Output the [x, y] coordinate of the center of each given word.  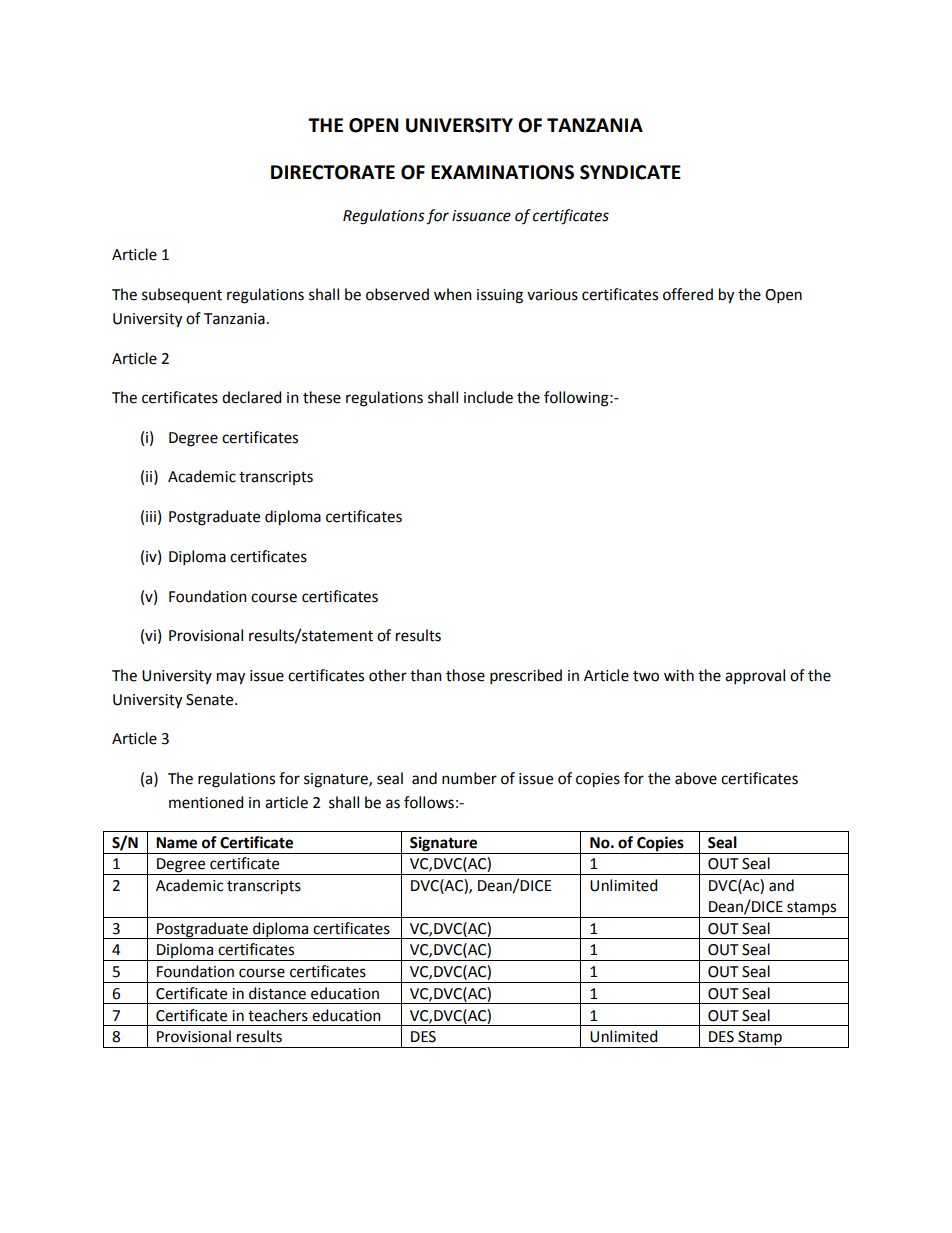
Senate [211, 700]
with [679, 675]
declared [251, 397]
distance [277, 993]
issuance [481, 216]
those [465, 675]
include [488, 397]
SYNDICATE [630, 172]
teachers [278, 1015]
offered [688, 294]
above [696, 778]
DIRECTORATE [333, 172]
